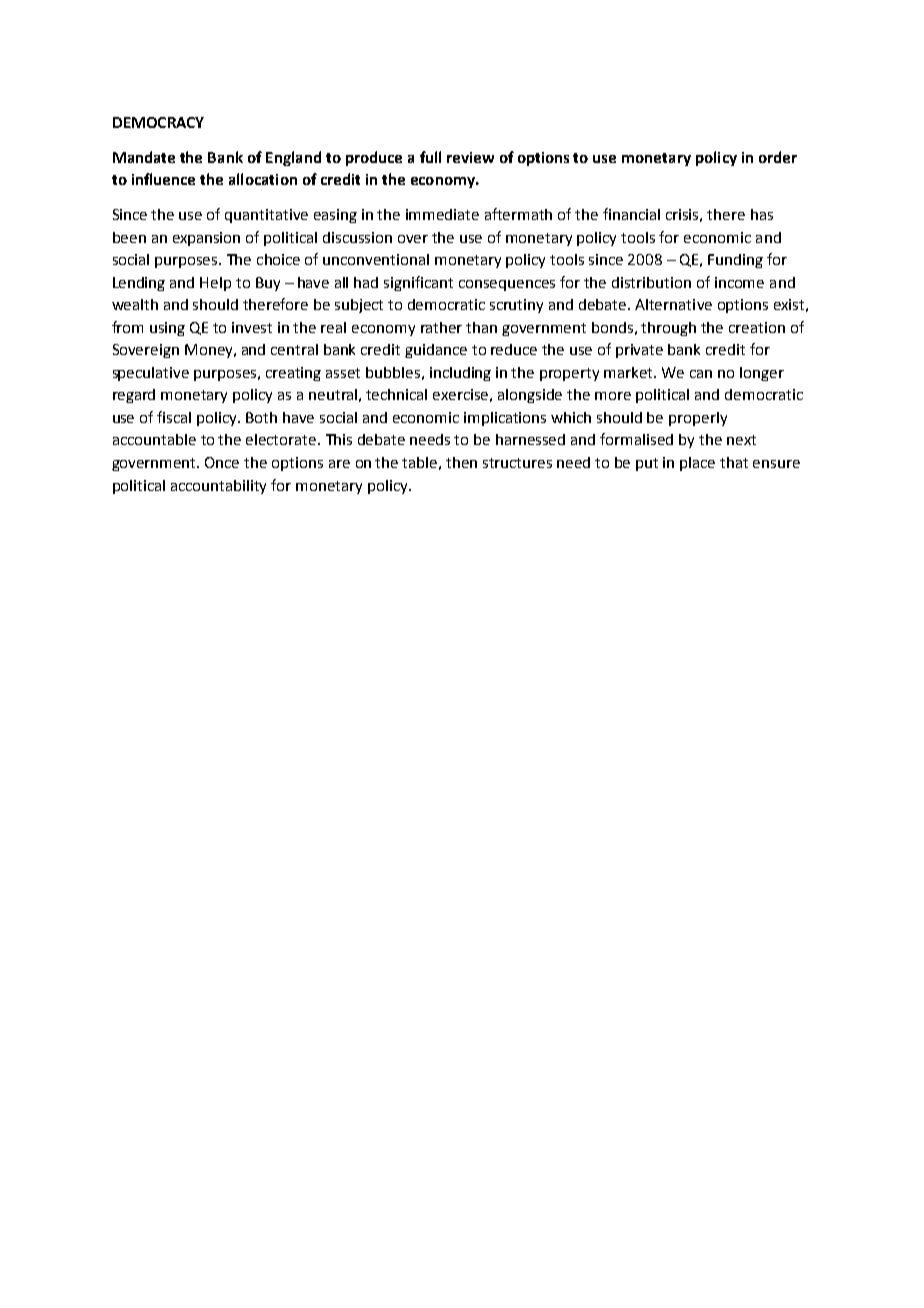 The width and height of the screenshot is (924, 1308). What do you see at coordinates (762, 374) in the screenshot?
I see `longer` at bounding box center [762, 374].
